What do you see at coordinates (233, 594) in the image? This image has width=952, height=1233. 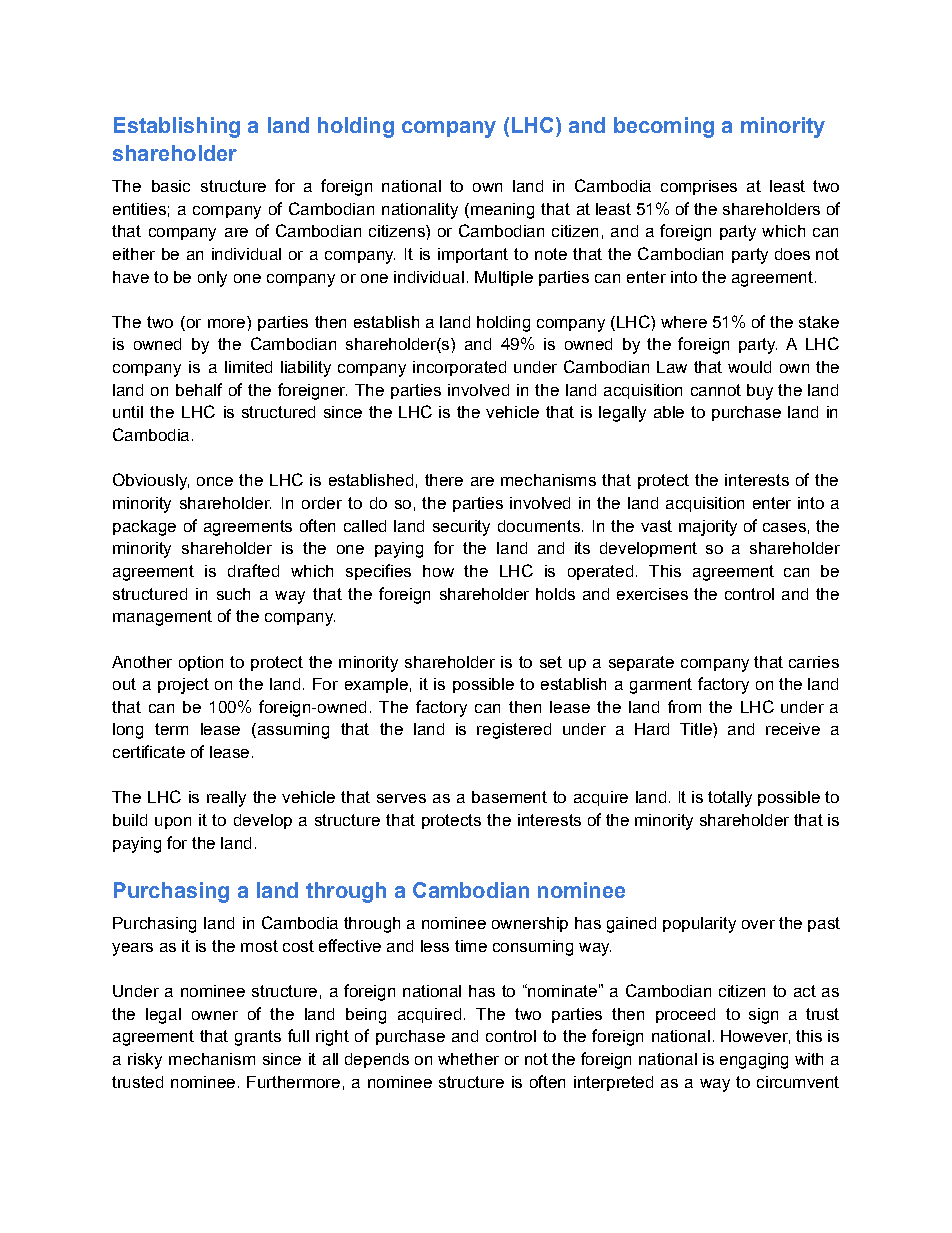 I see `such` at bounding box center [233, 594].
